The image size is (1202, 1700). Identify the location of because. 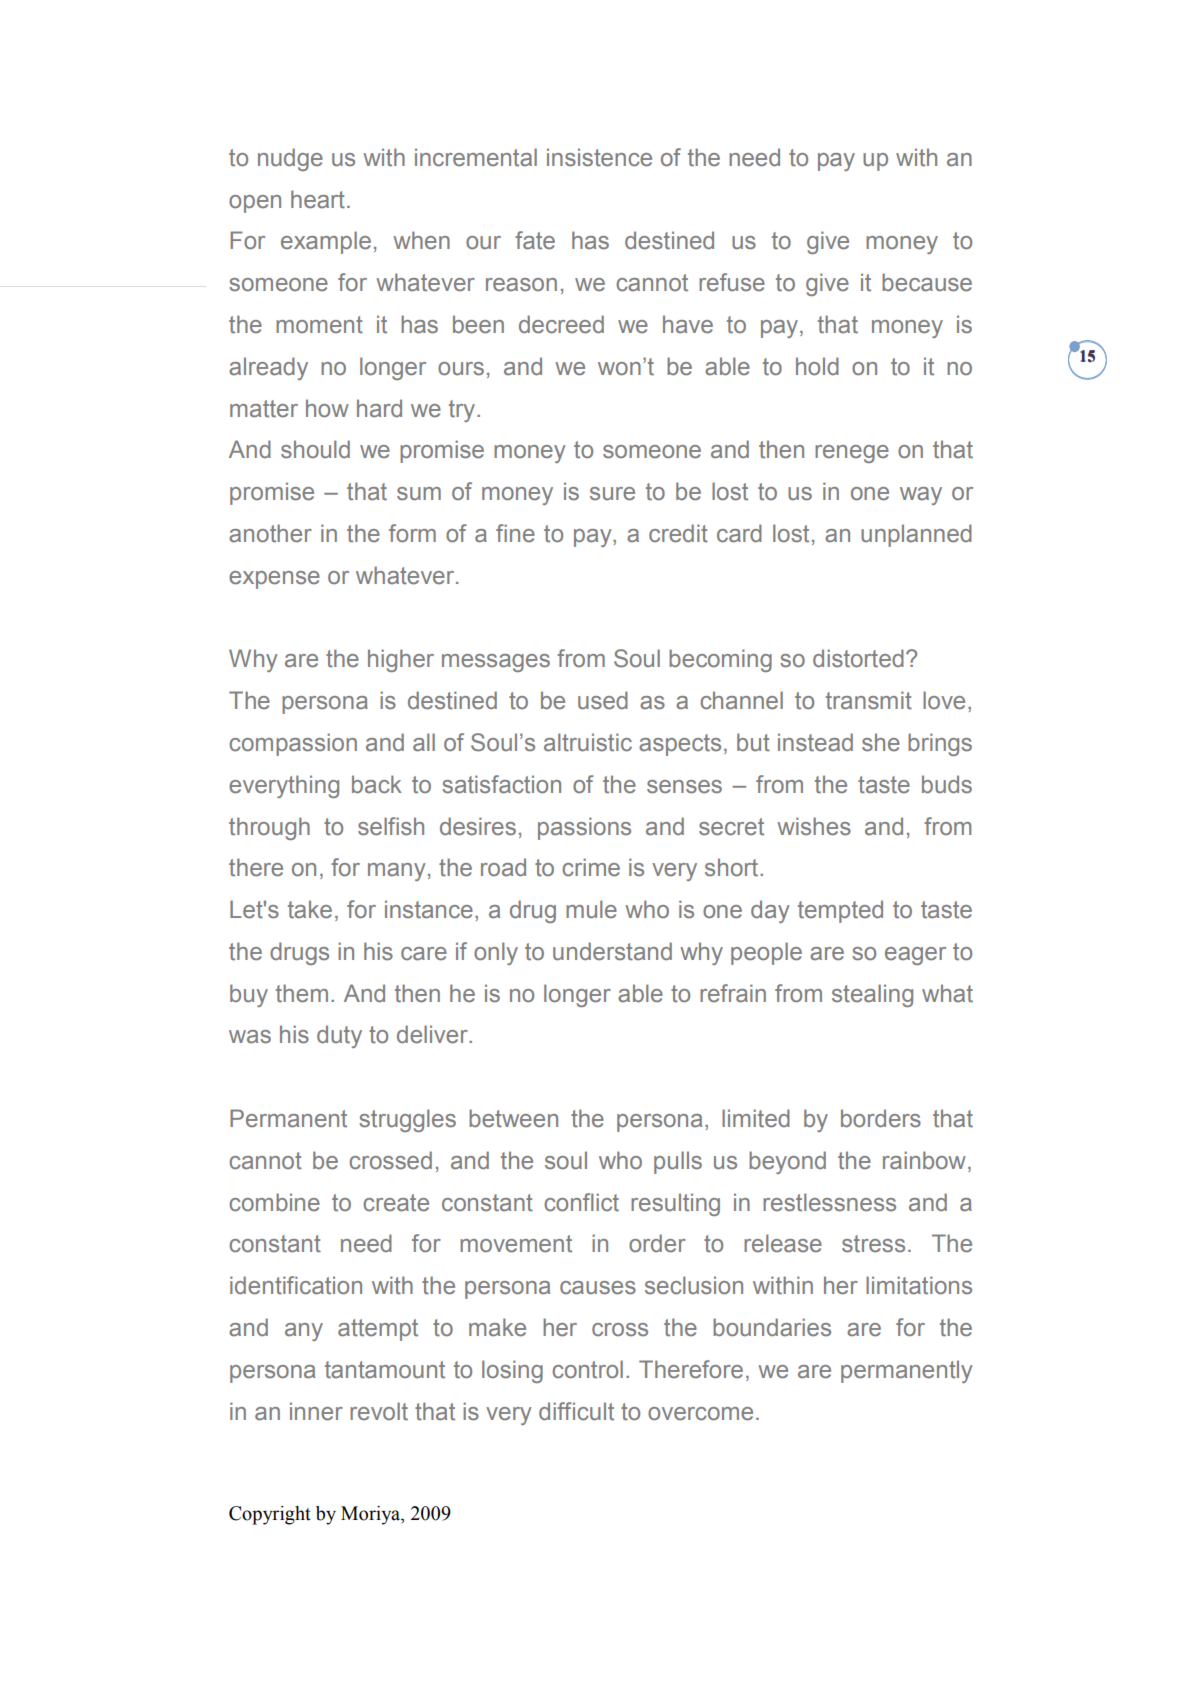
(927, 282).
